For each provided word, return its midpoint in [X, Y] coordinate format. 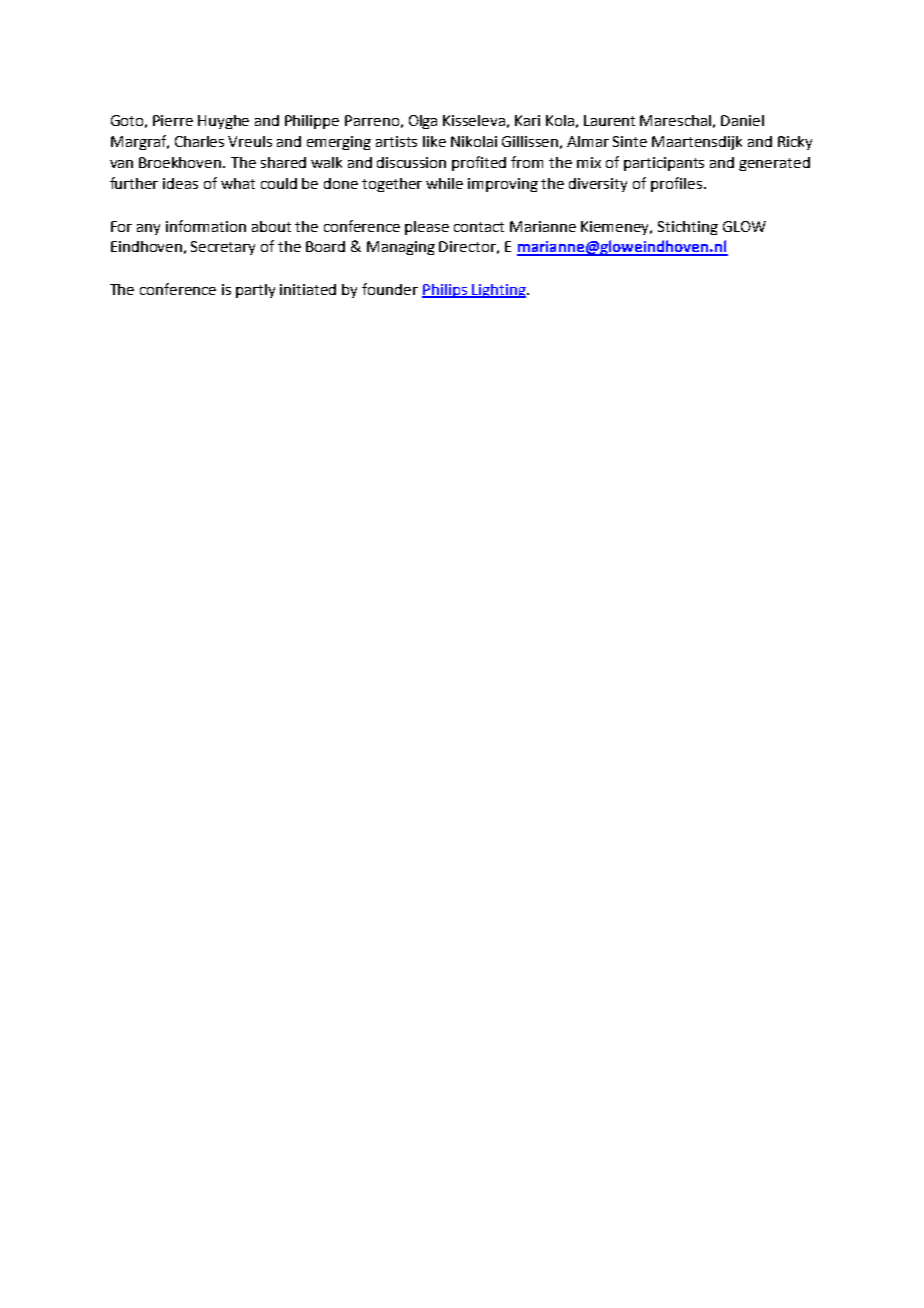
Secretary [223, 248]
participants [664, 164]
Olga [423, 122]
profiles [676, 184]
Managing [401, 248]
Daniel [742, 120]
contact [479, 227]
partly [255, 291]
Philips [445, 291]
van [121, 164]
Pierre [173, 120]
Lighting [499, 291]
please [427, 228]
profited [479, 163]
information [206, 226]
